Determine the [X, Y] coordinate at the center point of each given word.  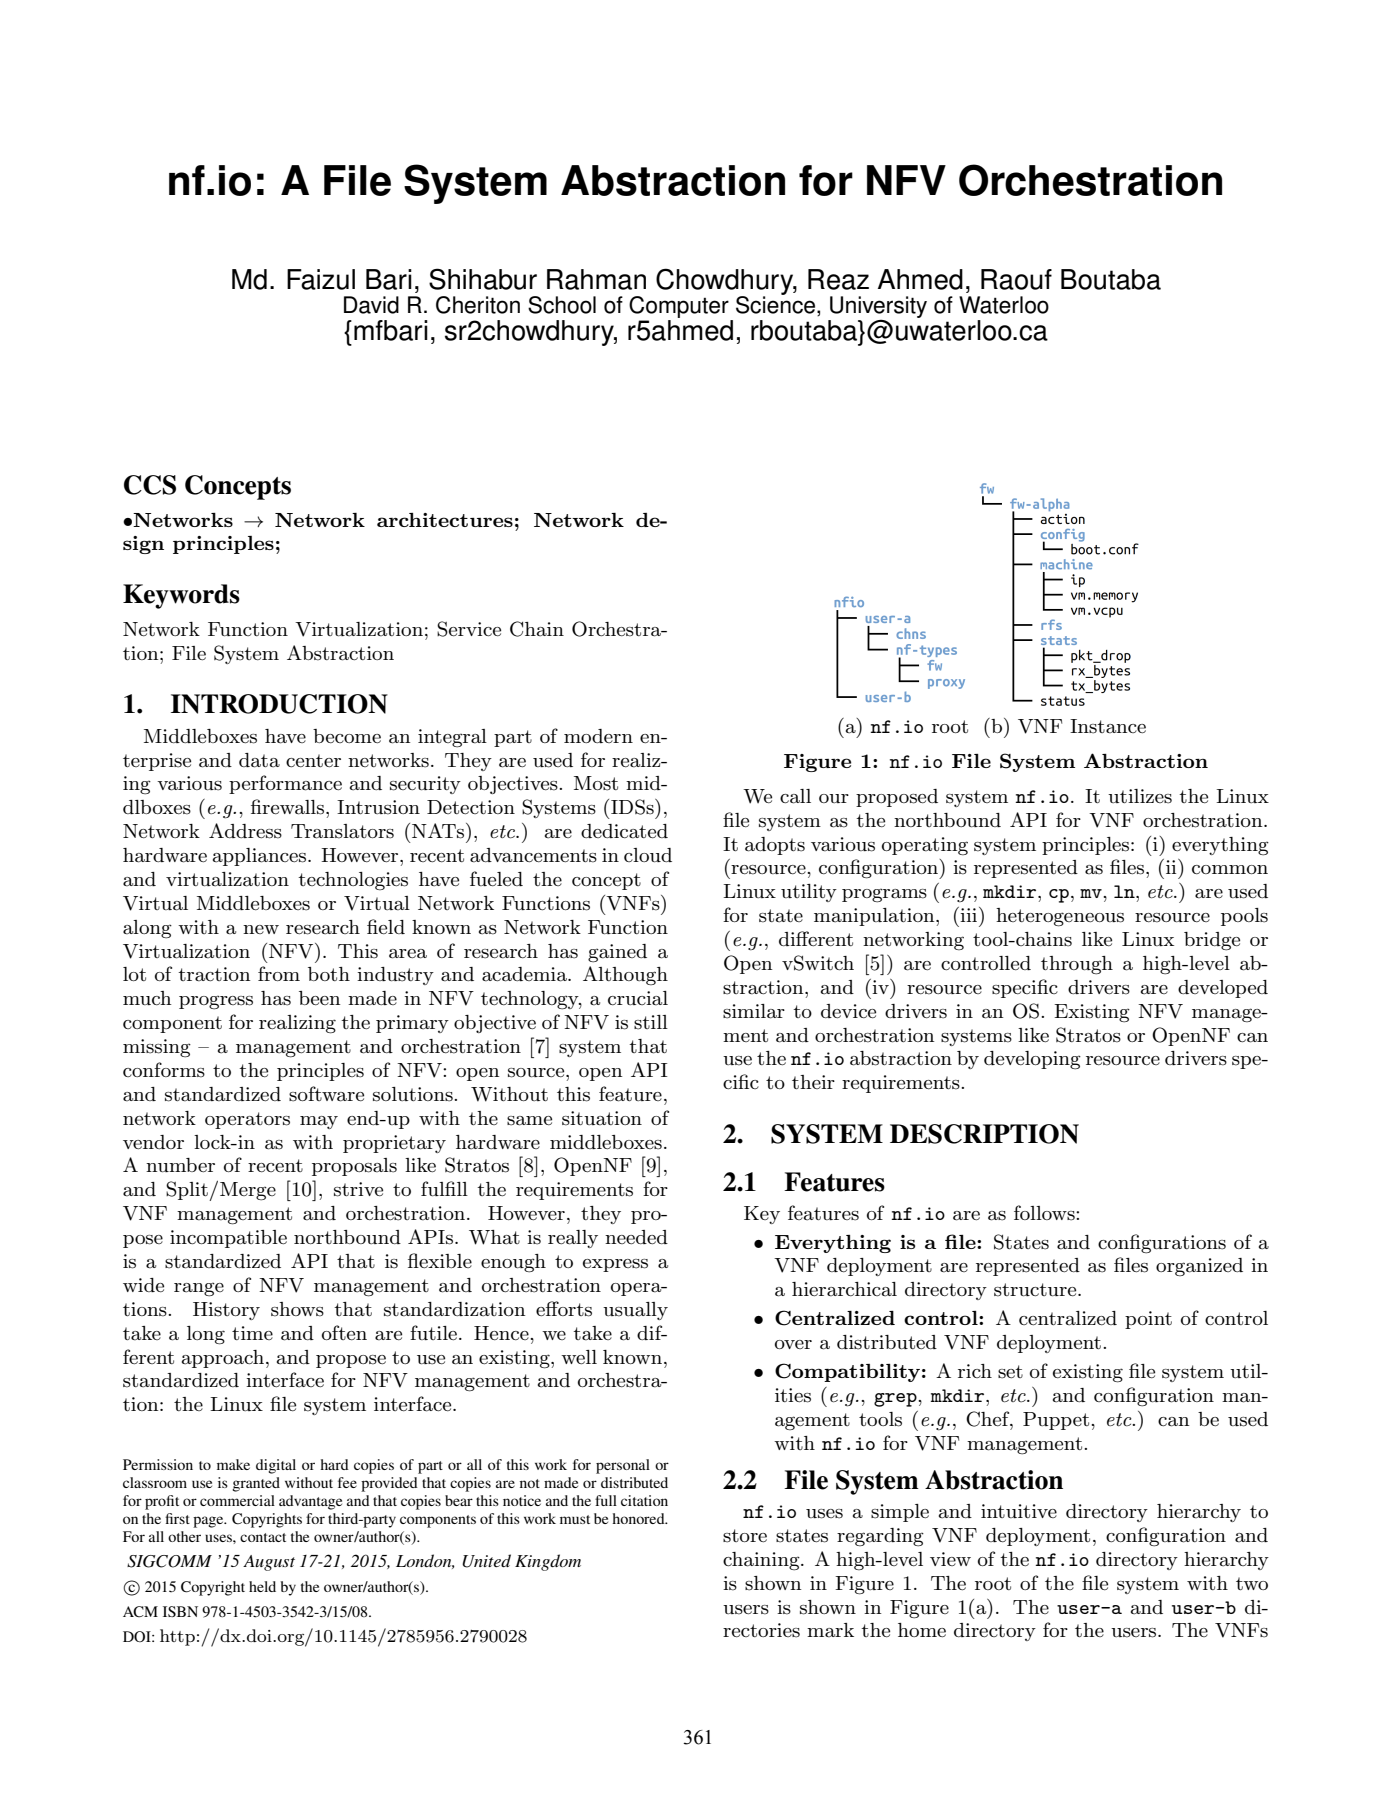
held [262, 1586]
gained [617, 953]
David [371, 305]
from [279, 973]
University [878, 307]
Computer [679, 307]
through [1077, 965]
